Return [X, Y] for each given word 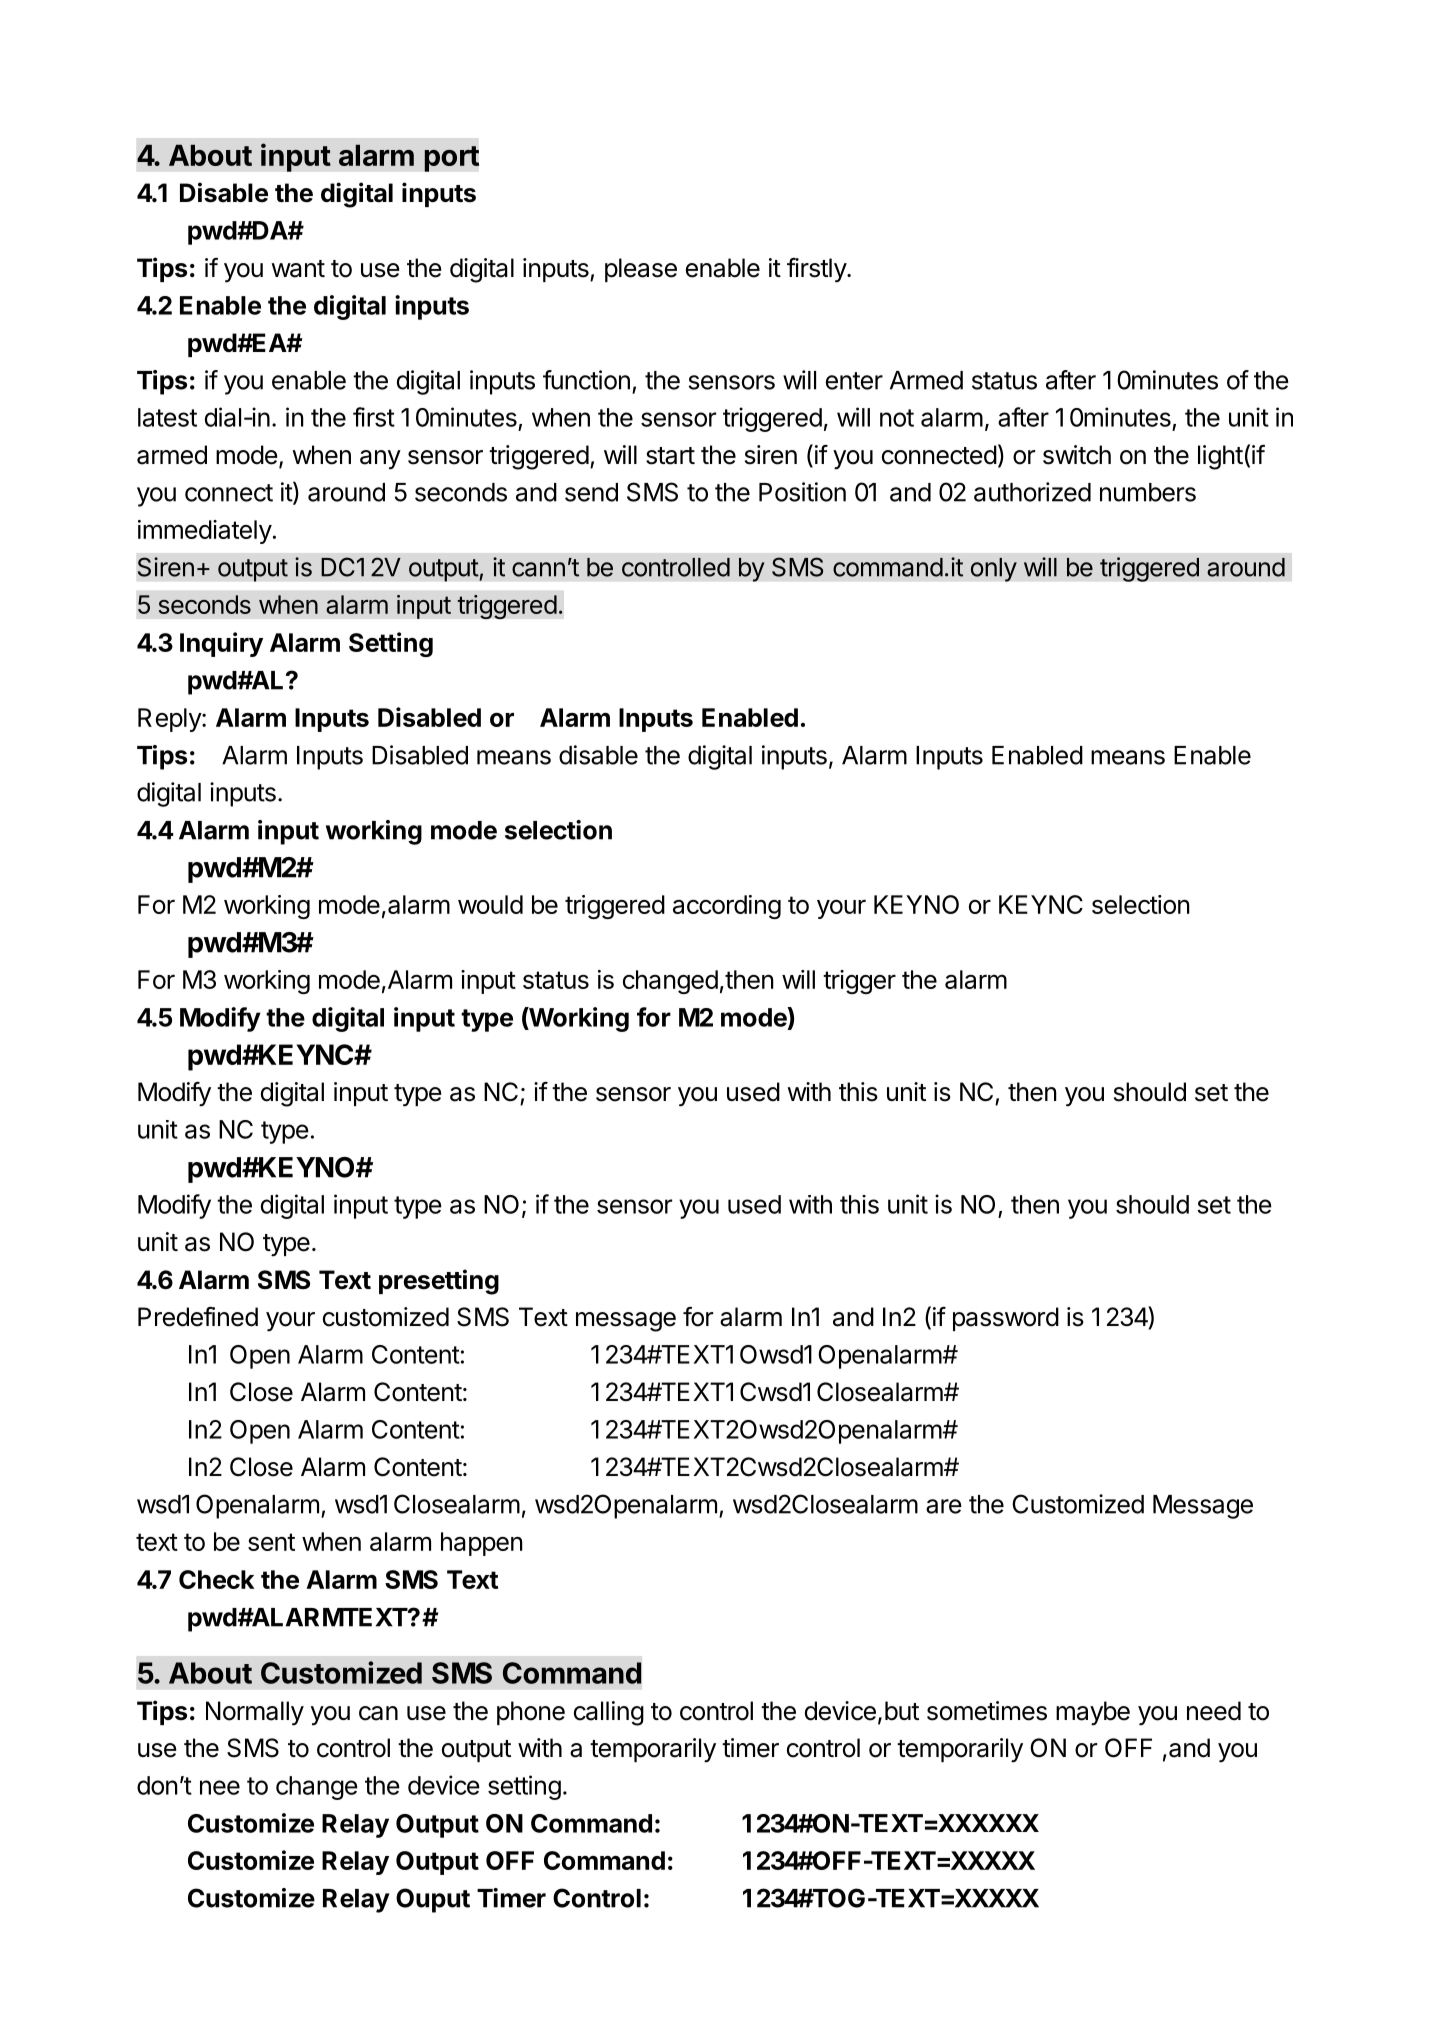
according [727, 907]
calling [609, 1713]
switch [1077, 455]
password [1006, 1319]
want [298, 269]
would [490, 904]
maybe [1093, 1713]
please [641, 270]
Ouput [433, 1900]
